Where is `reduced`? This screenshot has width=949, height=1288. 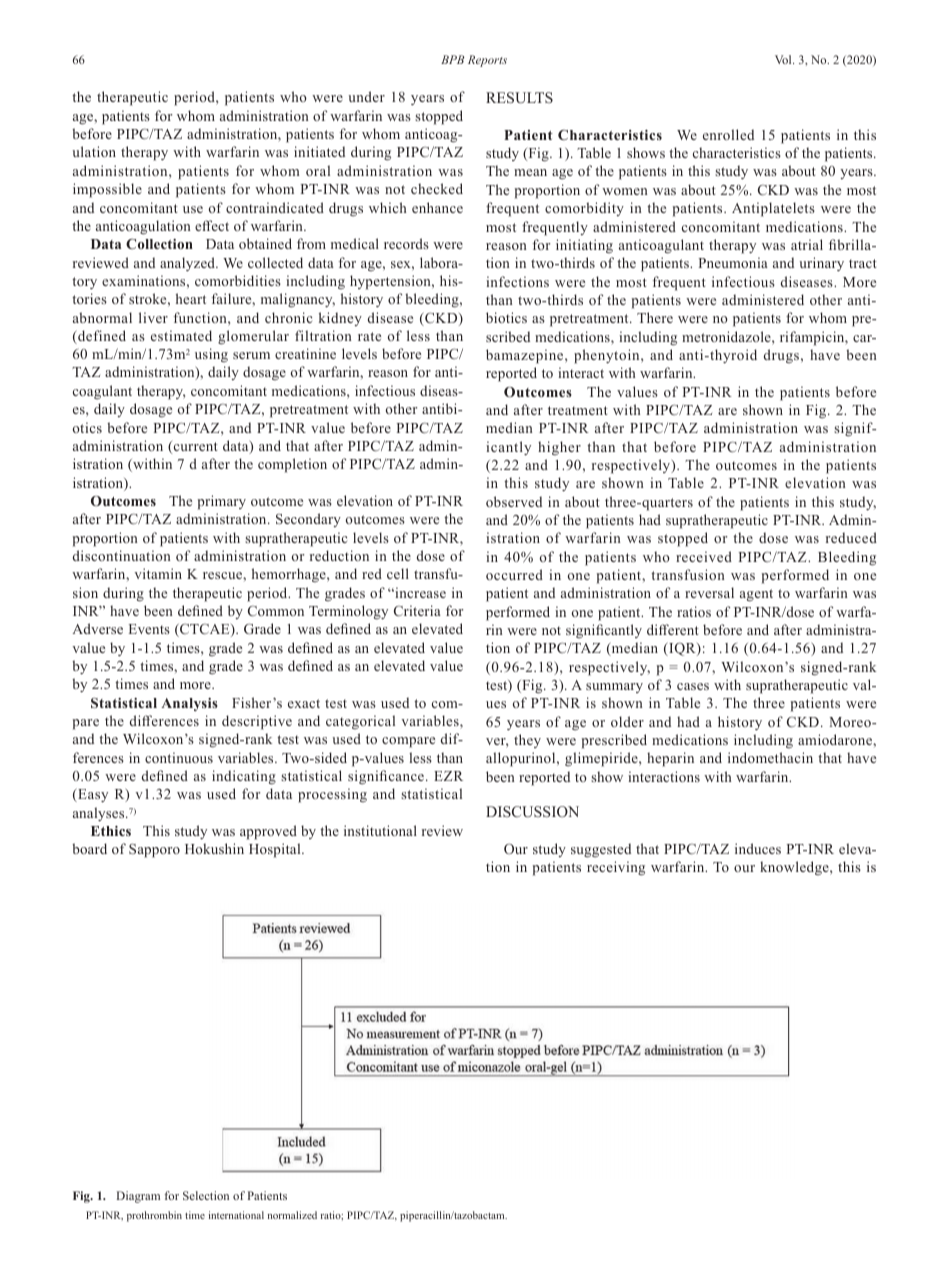 reduced is located at coordinates (851, 537).
